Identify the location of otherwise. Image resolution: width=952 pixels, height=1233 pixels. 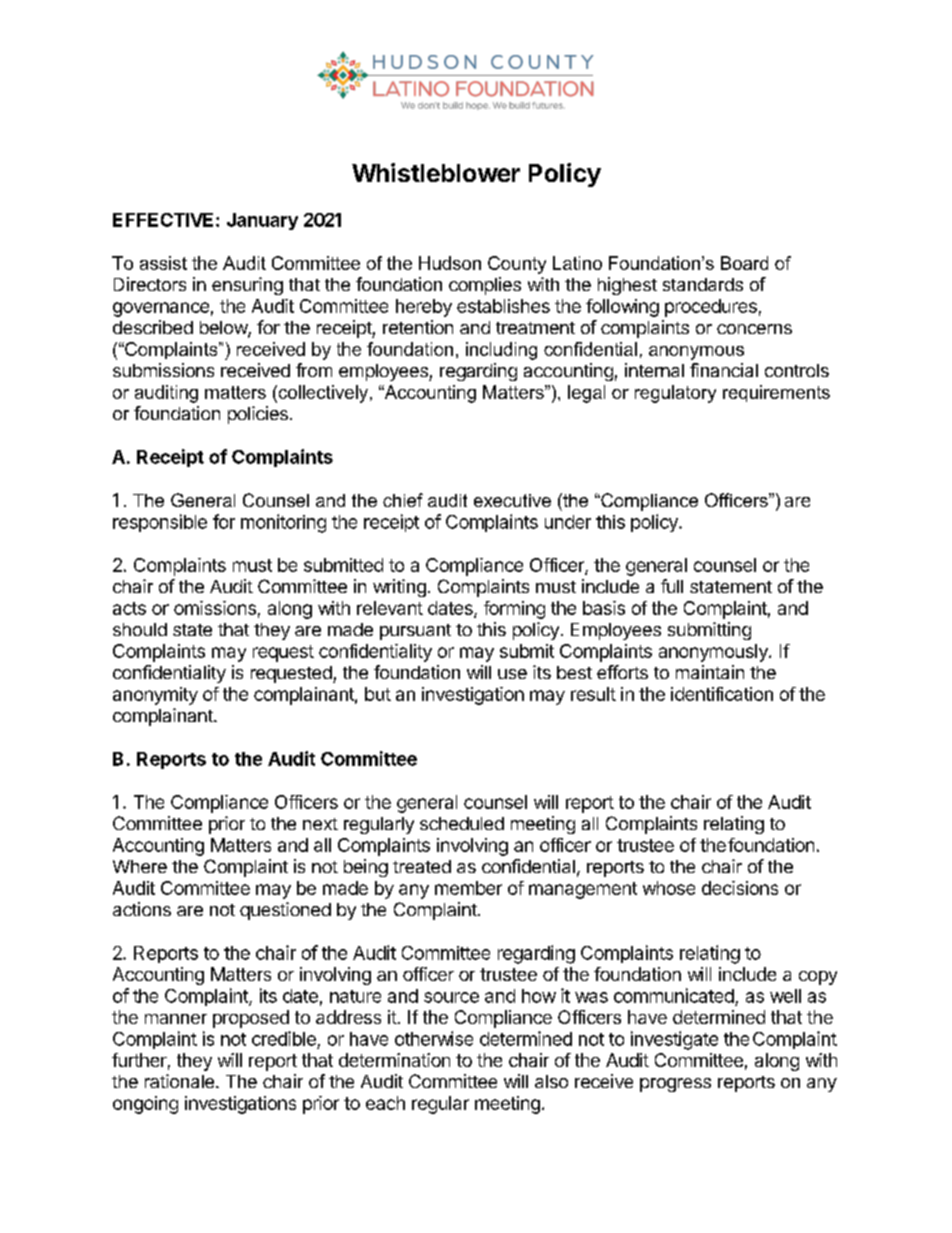
(434, 1038).
